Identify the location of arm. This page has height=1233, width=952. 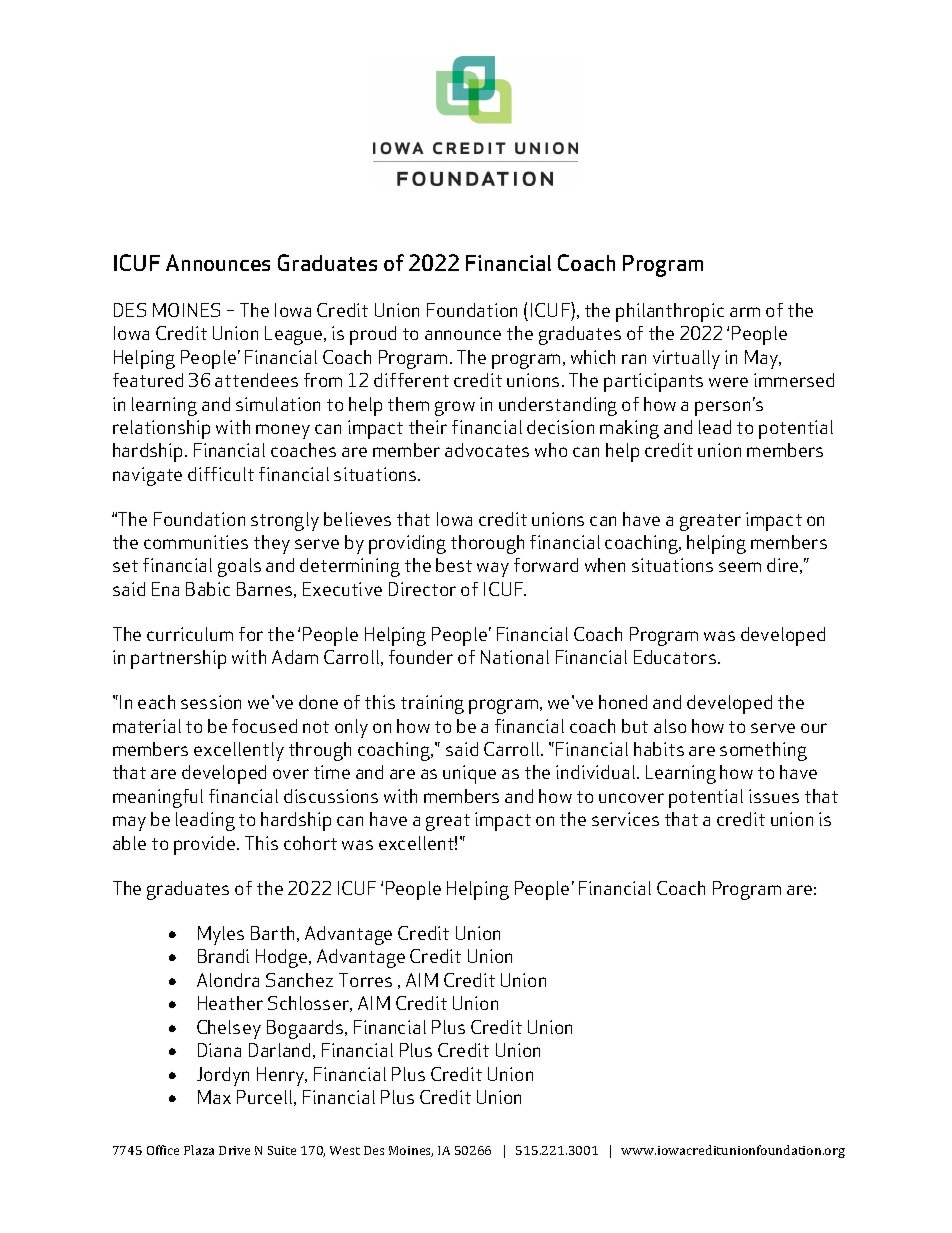
(745, 312).
